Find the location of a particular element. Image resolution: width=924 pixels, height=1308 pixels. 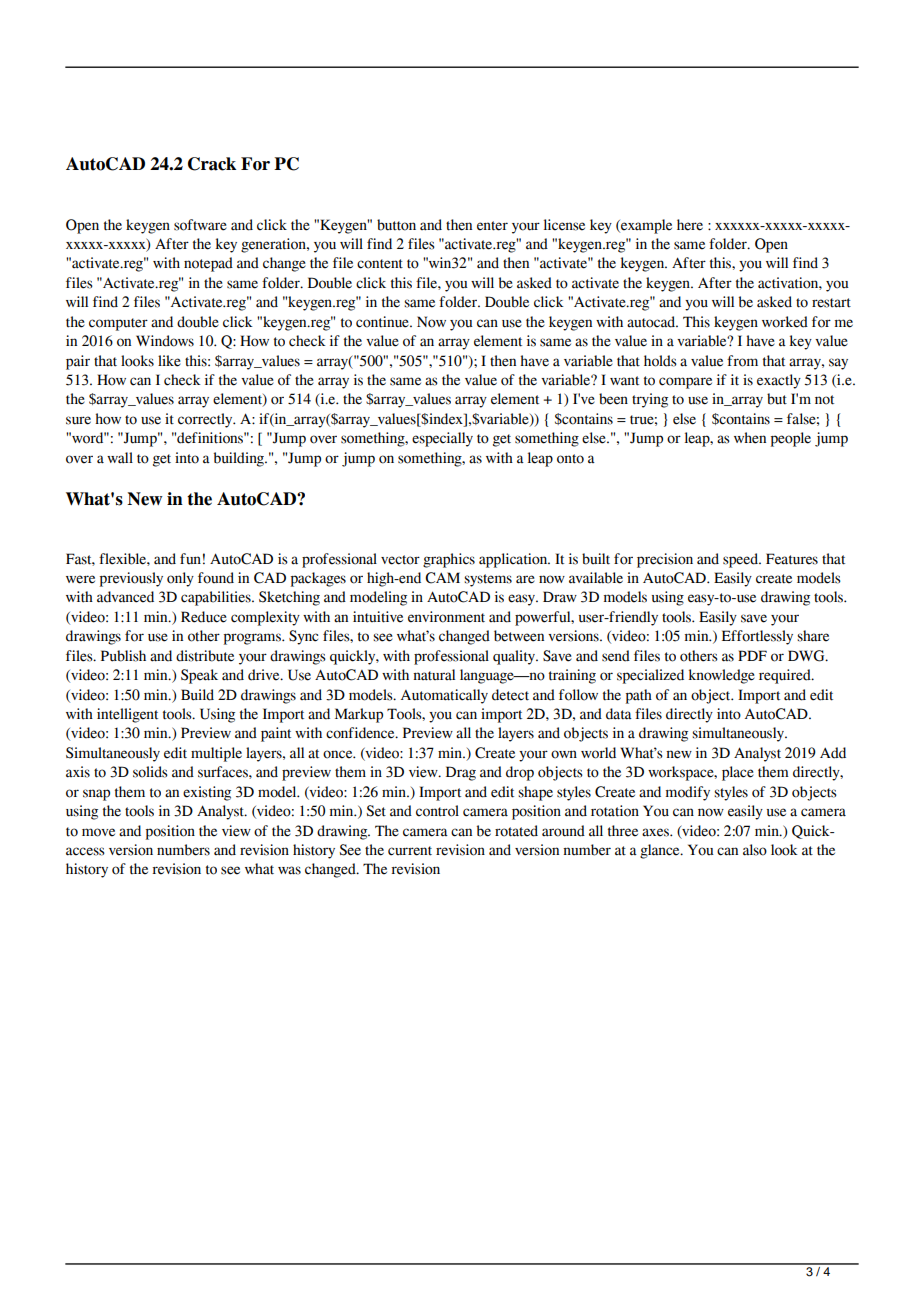

Automatically is located at coordinates (444, 696).
